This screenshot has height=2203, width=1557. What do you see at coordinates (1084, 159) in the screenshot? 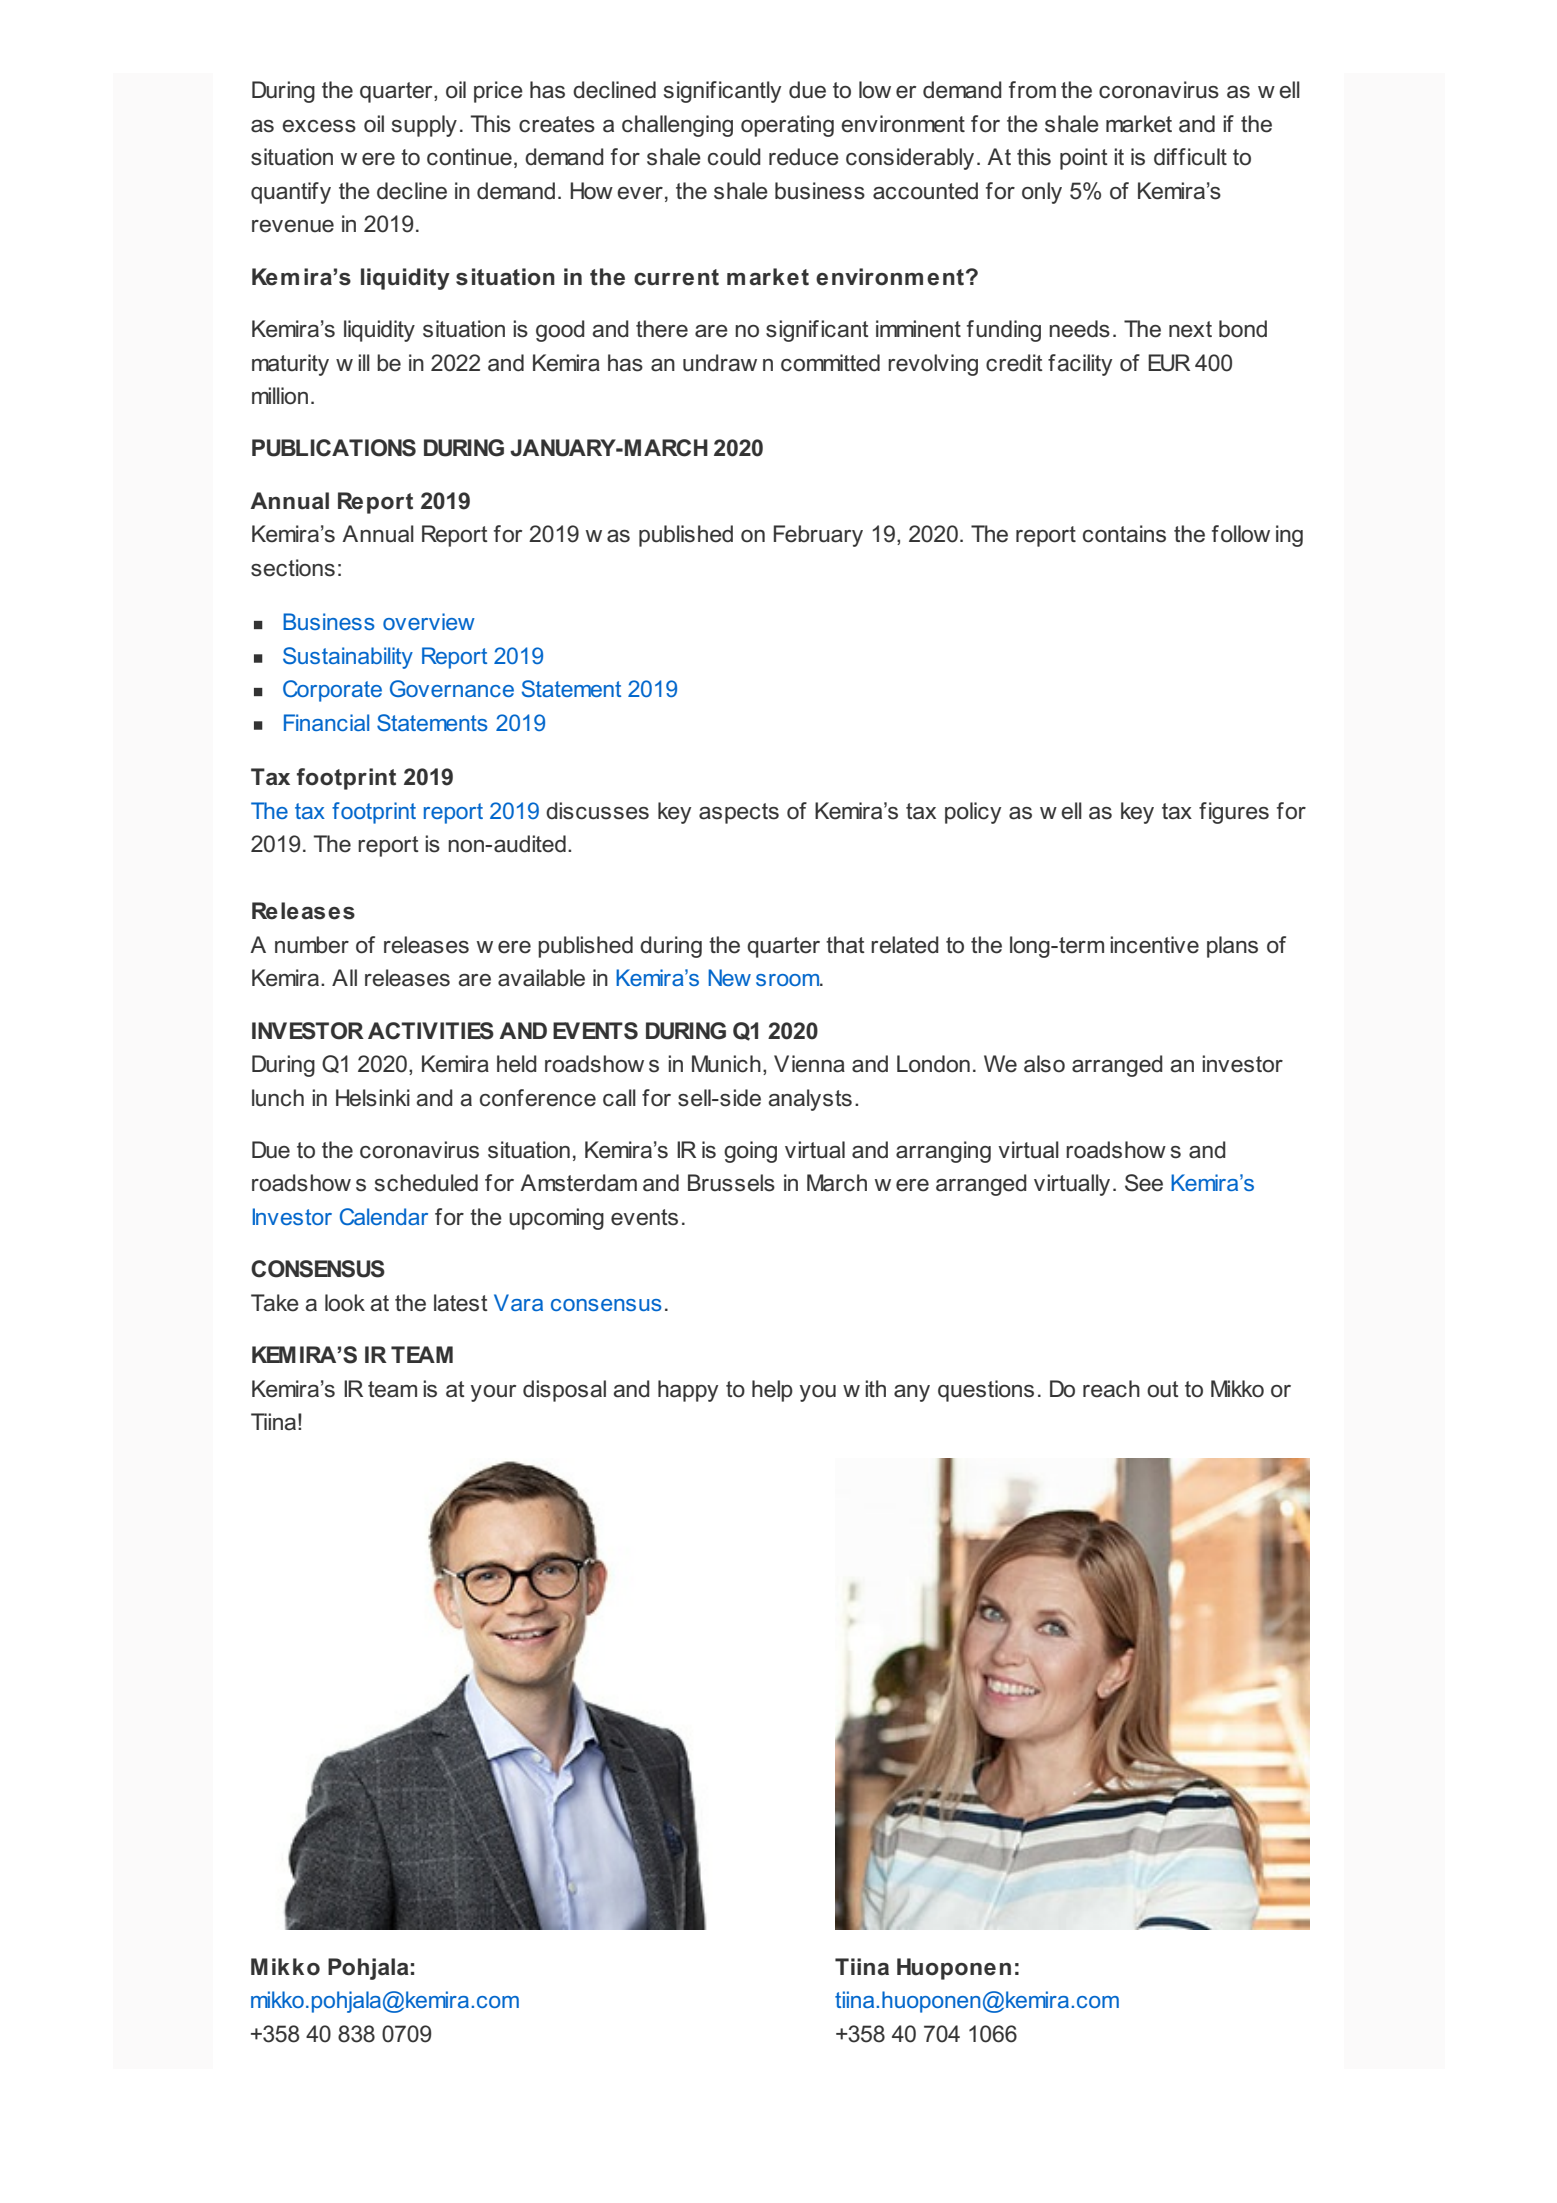
I see `point` at bounding box center [1084, 159].
